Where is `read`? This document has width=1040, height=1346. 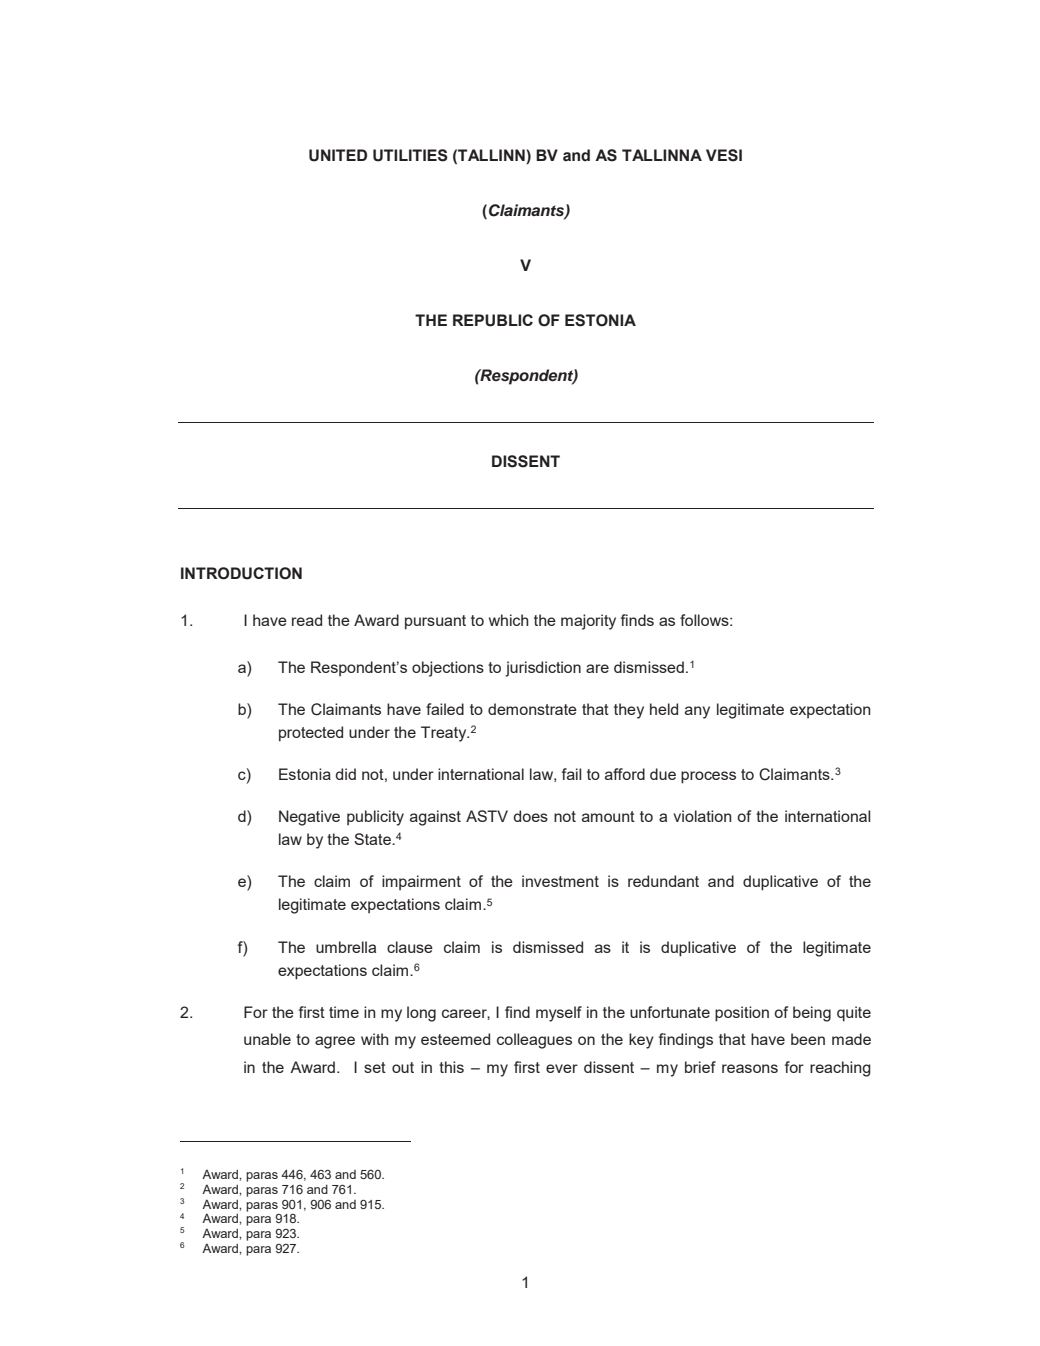 read is located at coordinates (307, 620).
